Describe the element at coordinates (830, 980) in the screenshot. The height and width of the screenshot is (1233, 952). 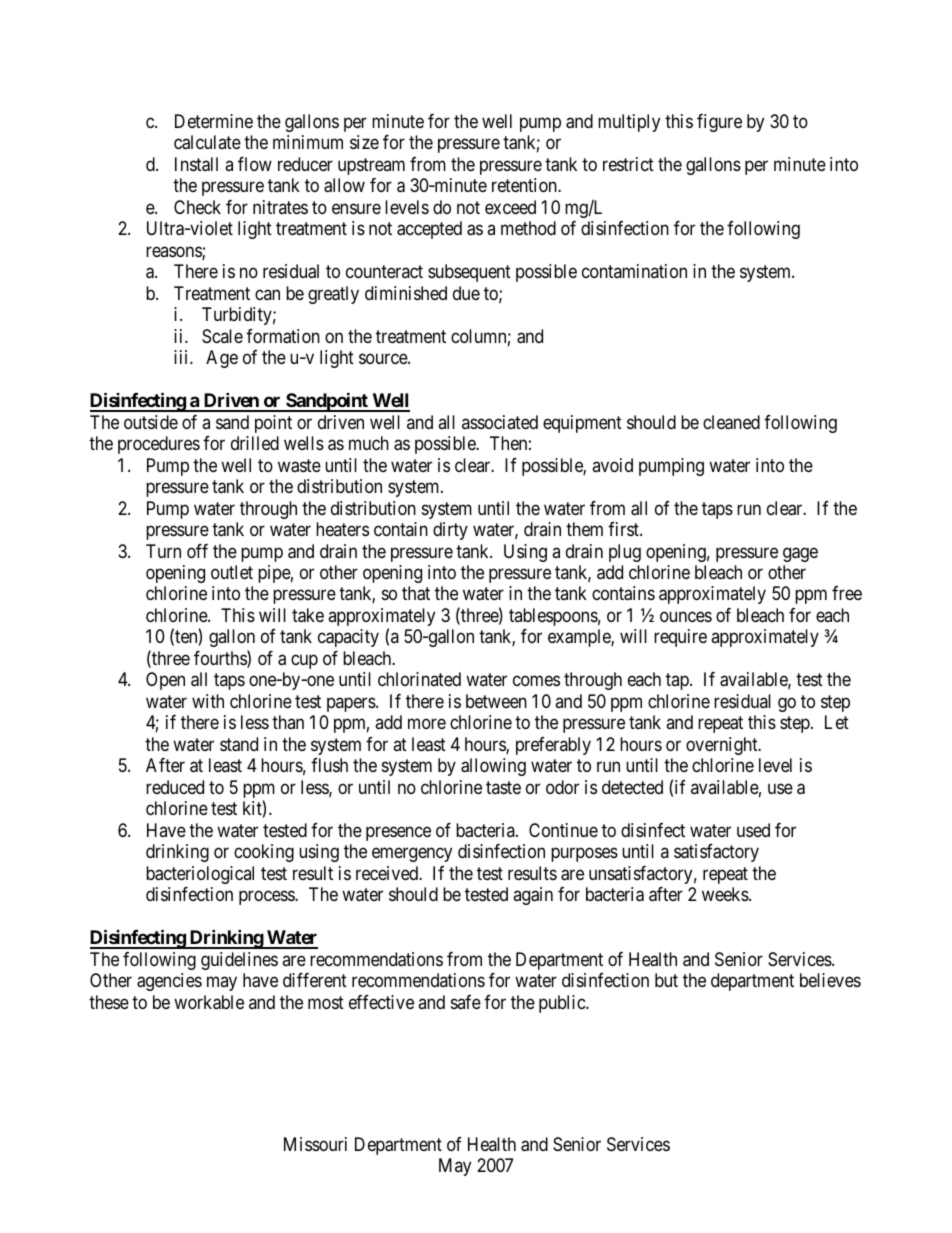
I see `believes` at that location.
